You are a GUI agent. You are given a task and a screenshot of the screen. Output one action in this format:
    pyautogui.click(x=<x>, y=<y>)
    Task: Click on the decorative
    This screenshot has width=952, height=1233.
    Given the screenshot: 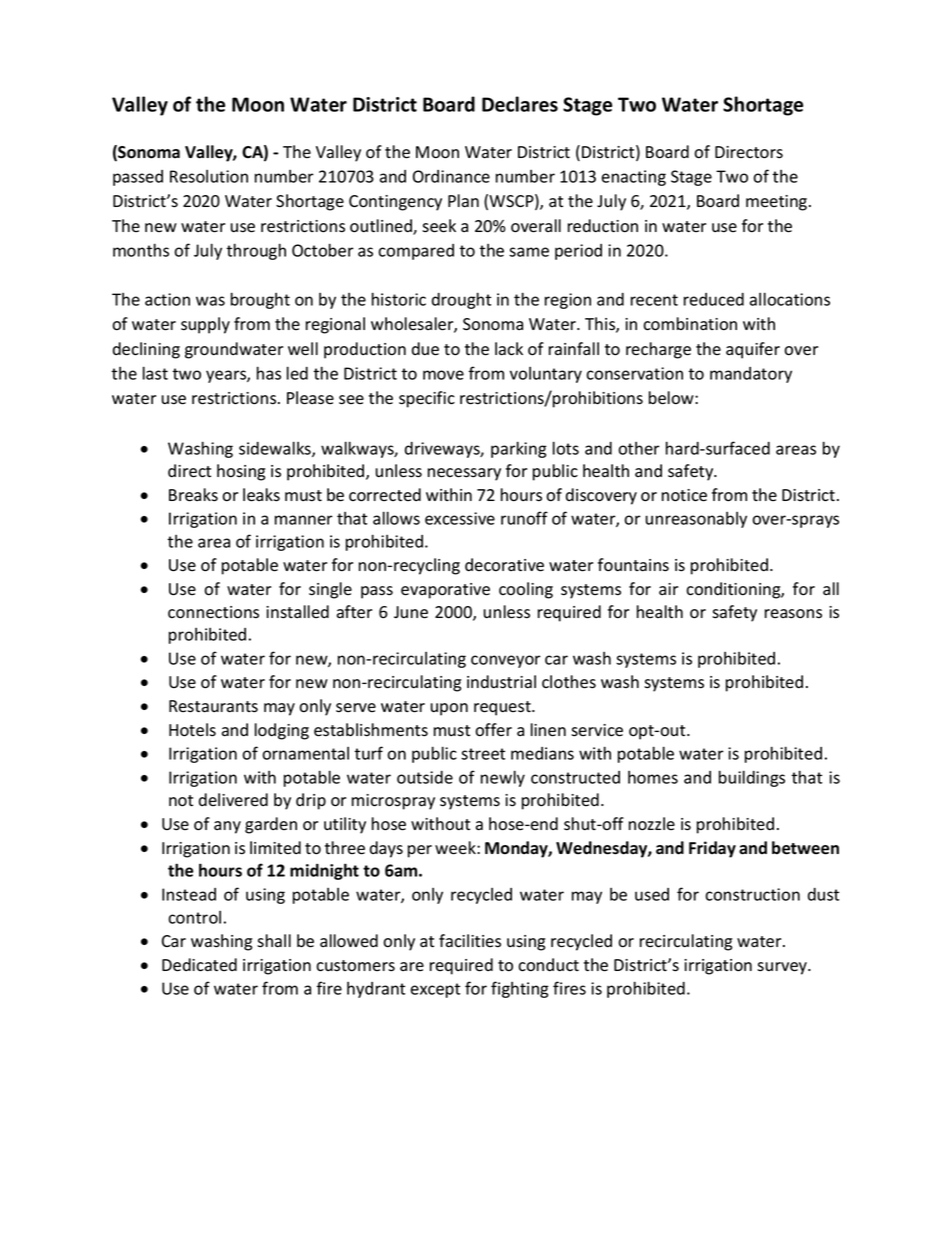 What is the action you would take?
    pyautogui.click(x=504, y=565)
